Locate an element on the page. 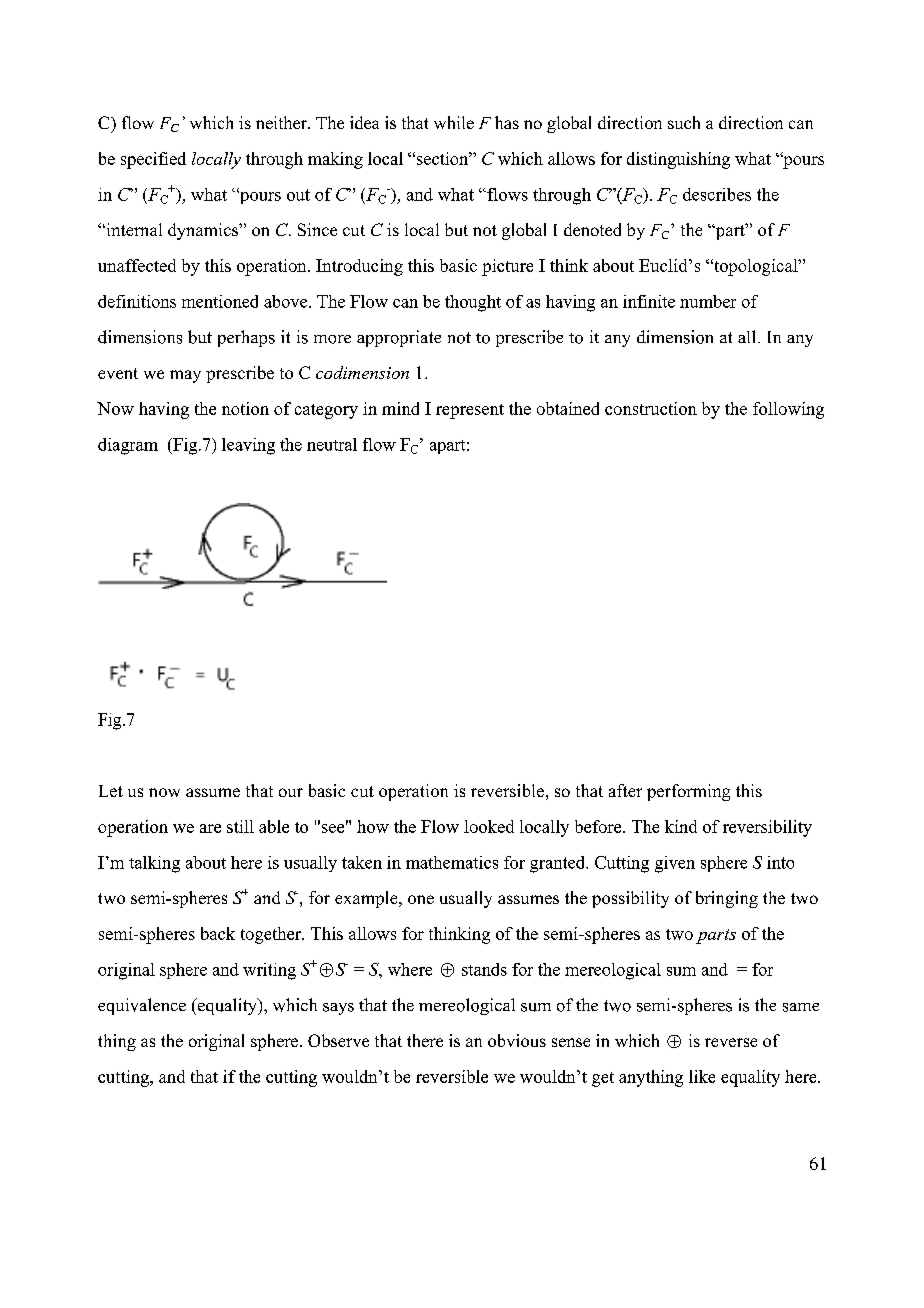 The image size is (924, 1308). mathematics is located at coordinates (452, 862).
